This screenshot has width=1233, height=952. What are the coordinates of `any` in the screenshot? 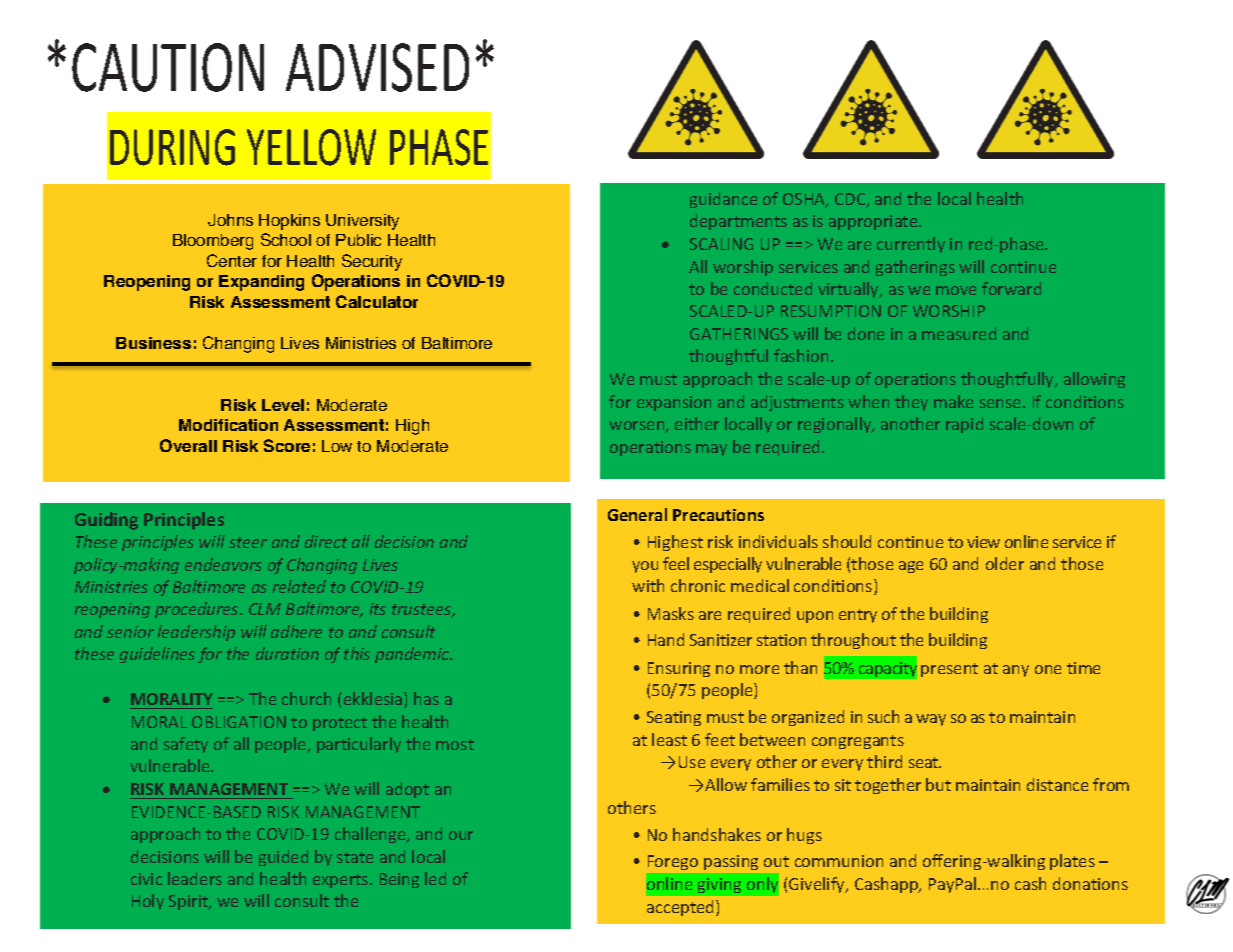 It's located at (1016, 671).
